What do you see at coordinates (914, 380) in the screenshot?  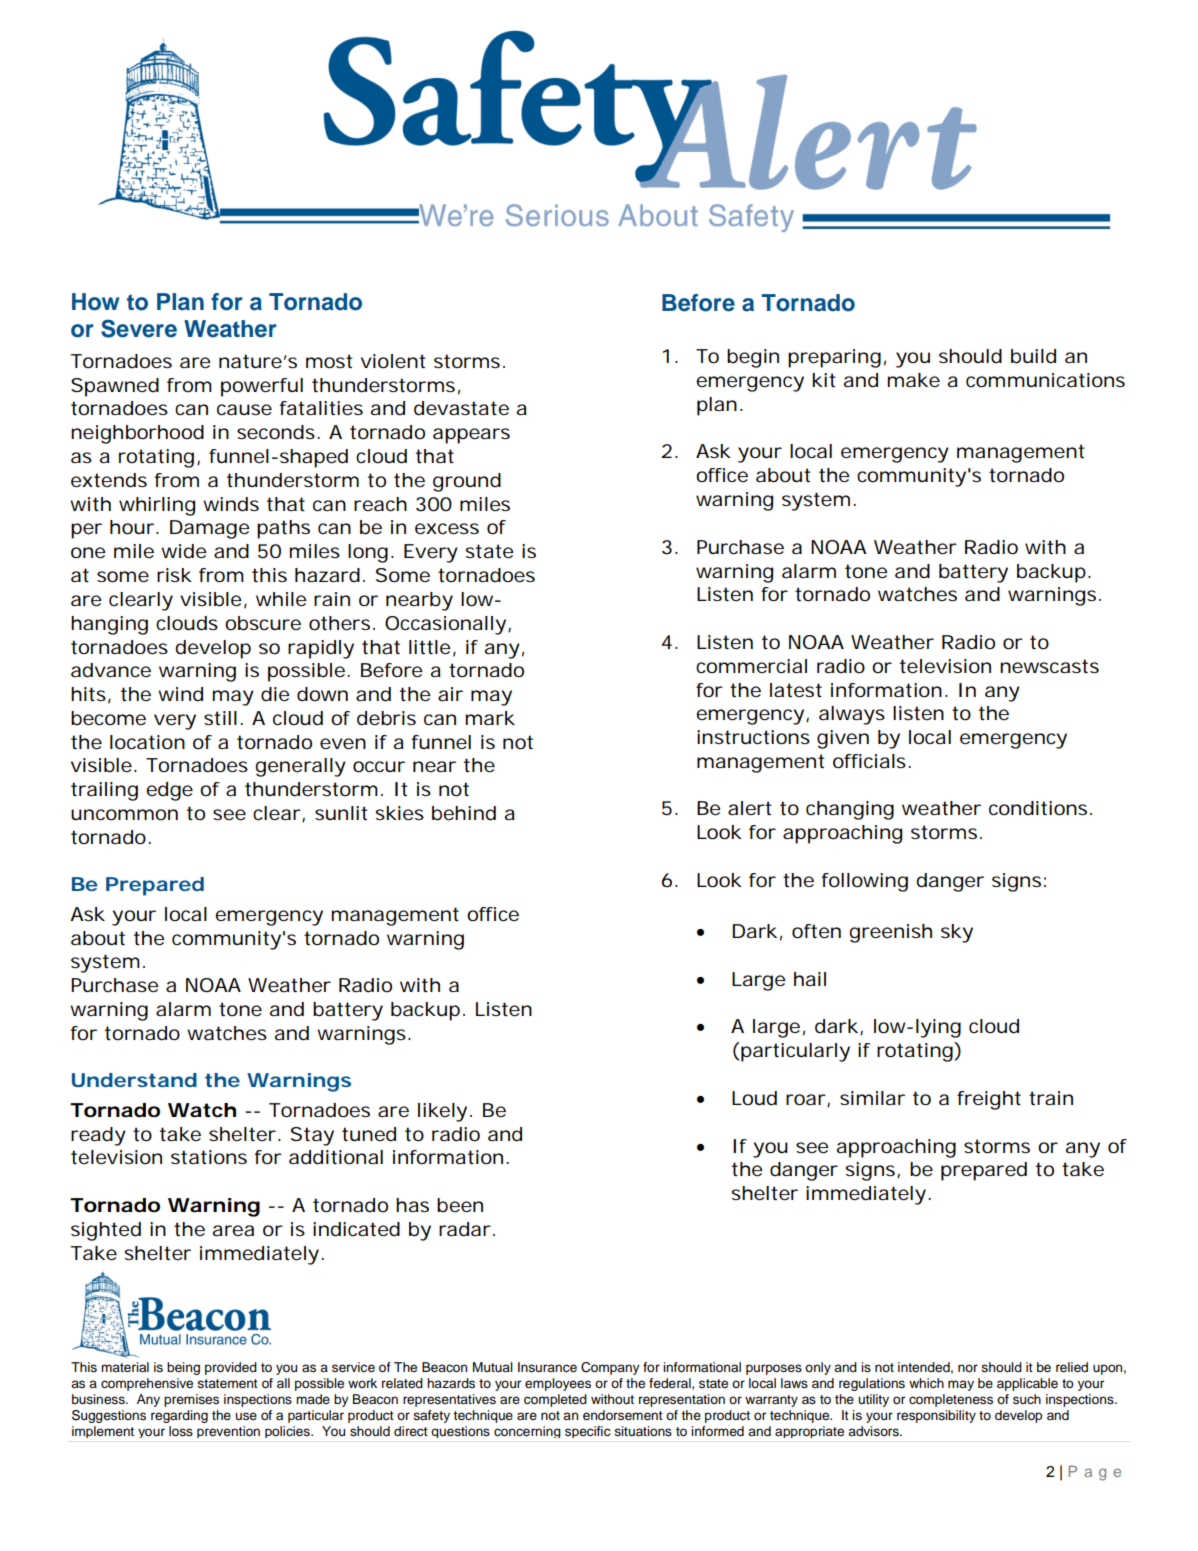 I see `make` at bounding box center [914, 380].
